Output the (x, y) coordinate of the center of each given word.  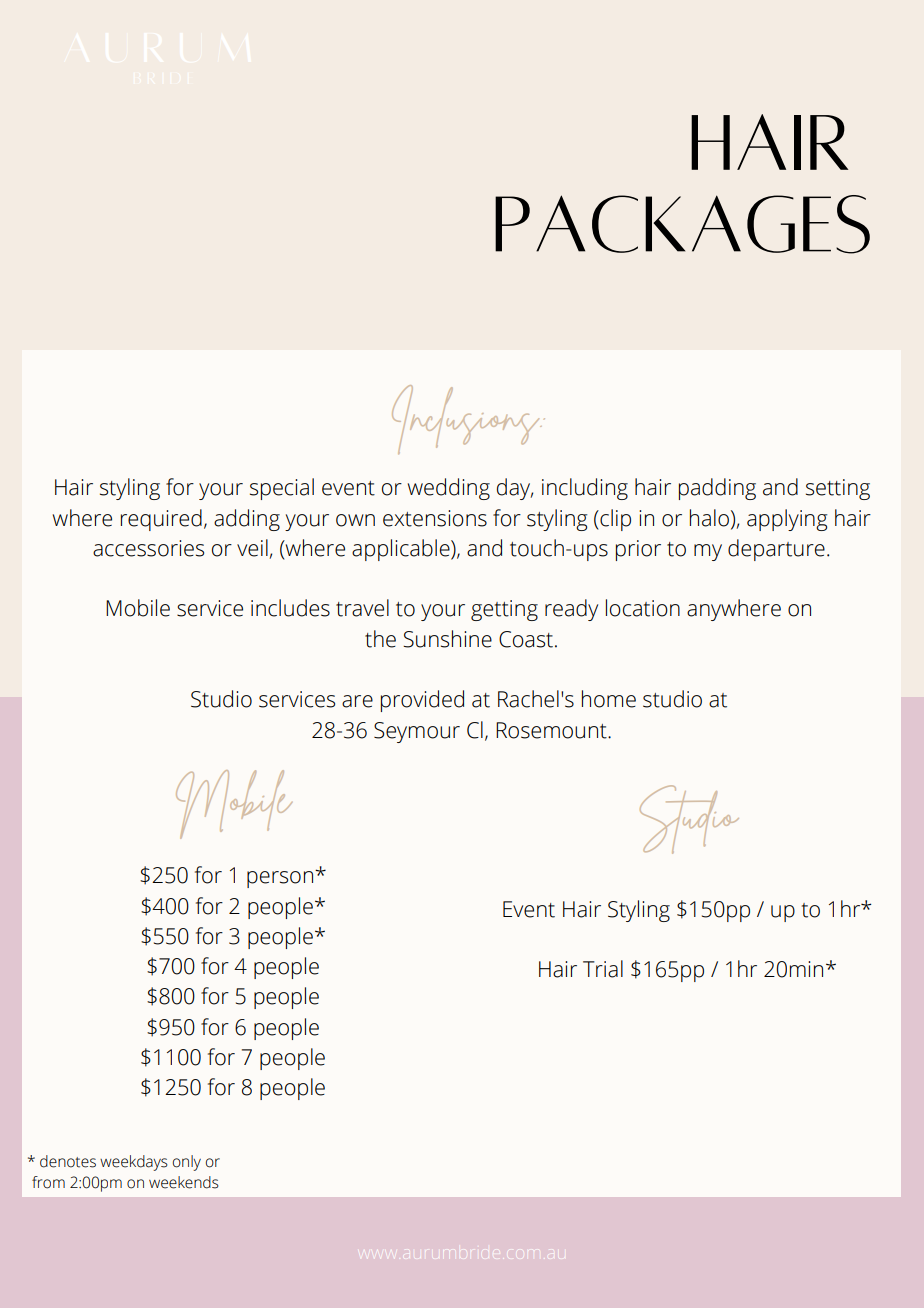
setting (838, 489)
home (609, 699)
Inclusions (467, 419)
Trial (603, 969)
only (187, 1163)
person (280, 879)
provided (422, 701)
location (643, 608)
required (161, 520)
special (282, 489)
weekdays (134, 1163)
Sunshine (447, 639)
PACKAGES (682, 224)
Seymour (417, 732)
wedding (449, 489)
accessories (148, 548)
